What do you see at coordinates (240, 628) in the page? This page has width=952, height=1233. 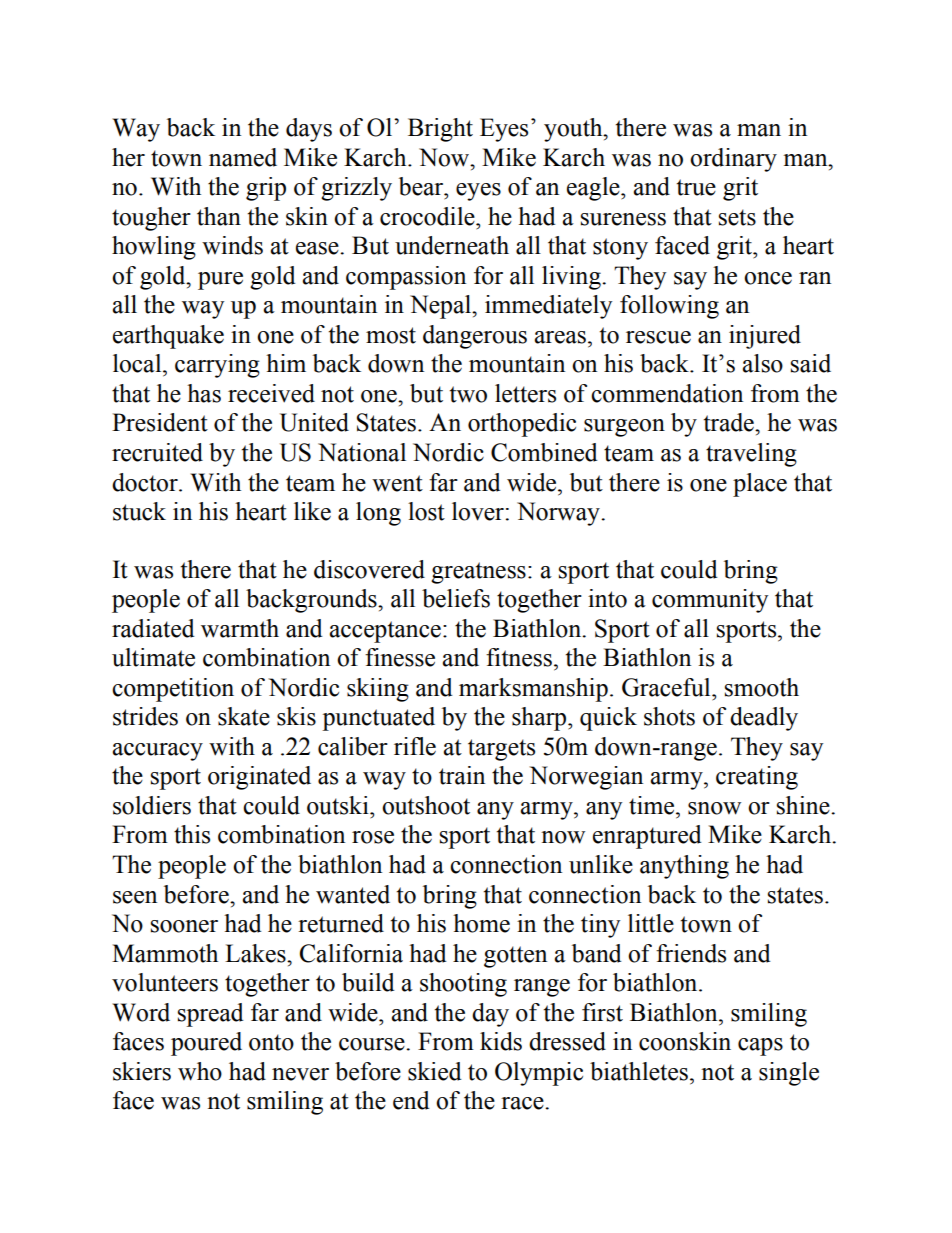 I see `warmth` at bounding box center [240, 628].
